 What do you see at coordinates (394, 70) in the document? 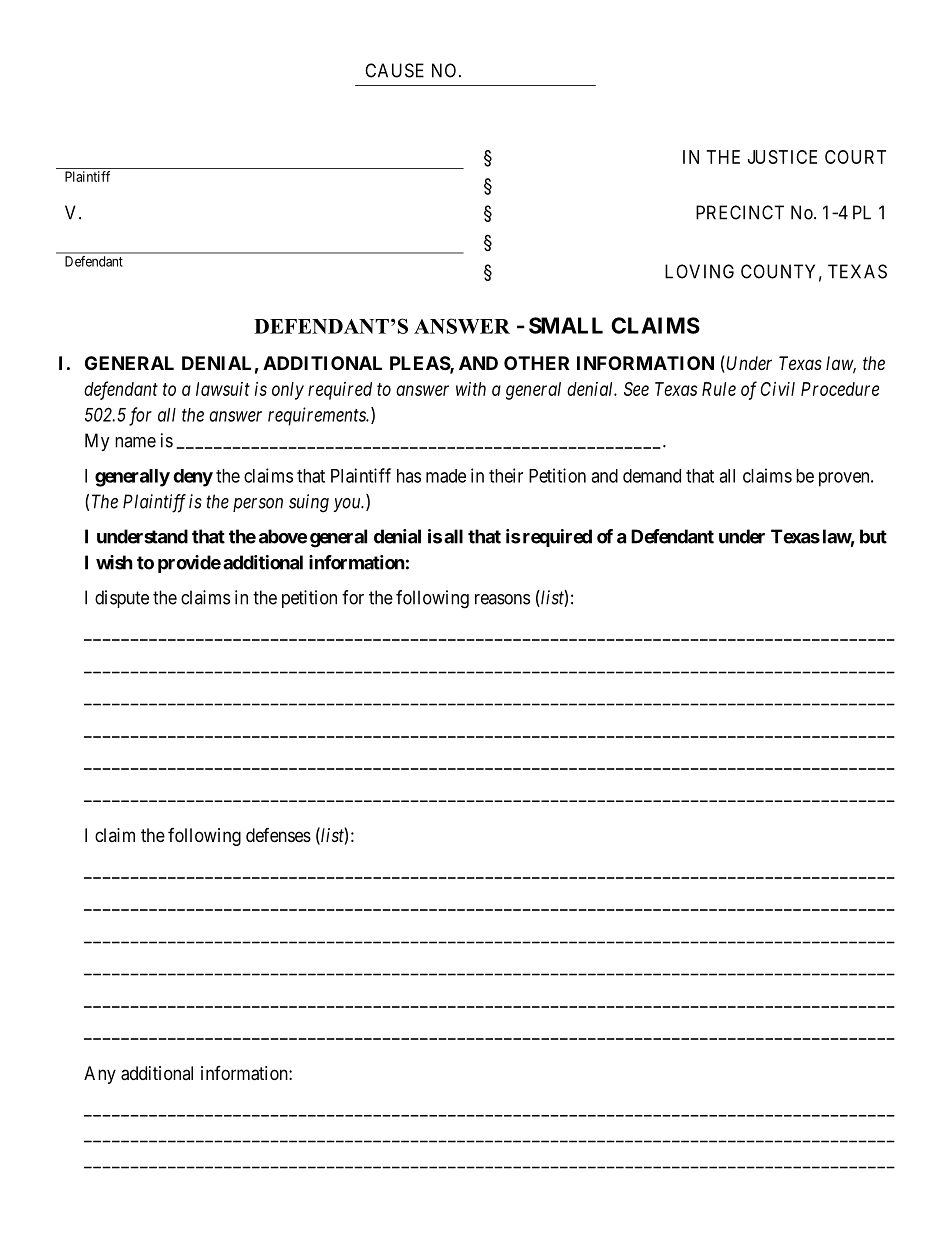
I see `CAUSE` at bounding box center [394, 70].
